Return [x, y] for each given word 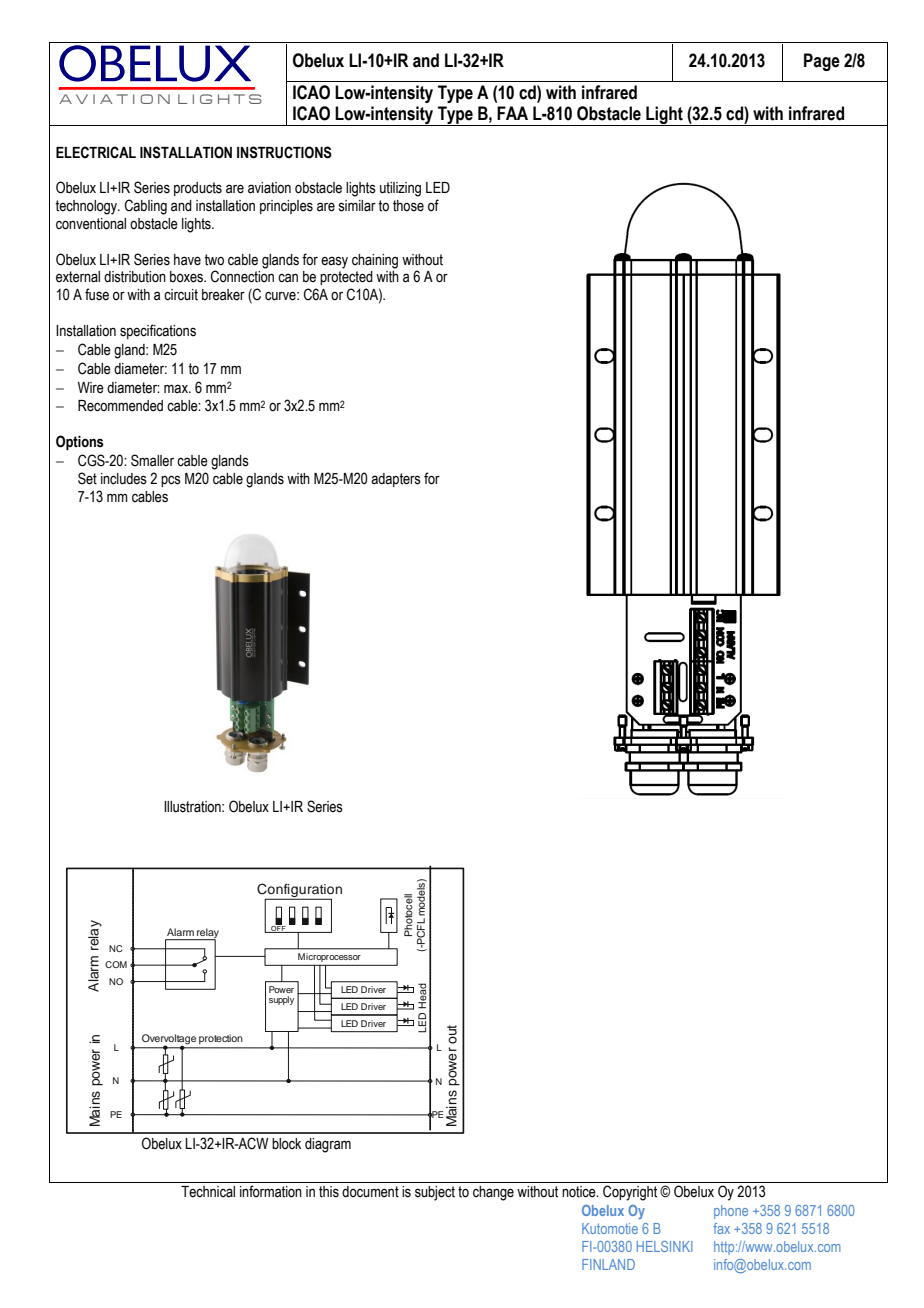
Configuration [299, 891]
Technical [208, 1192]
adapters [396, 480]
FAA [512, 113]
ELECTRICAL [96, 152]
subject [435, 1193]
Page [822, 62]
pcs [171, 481]
